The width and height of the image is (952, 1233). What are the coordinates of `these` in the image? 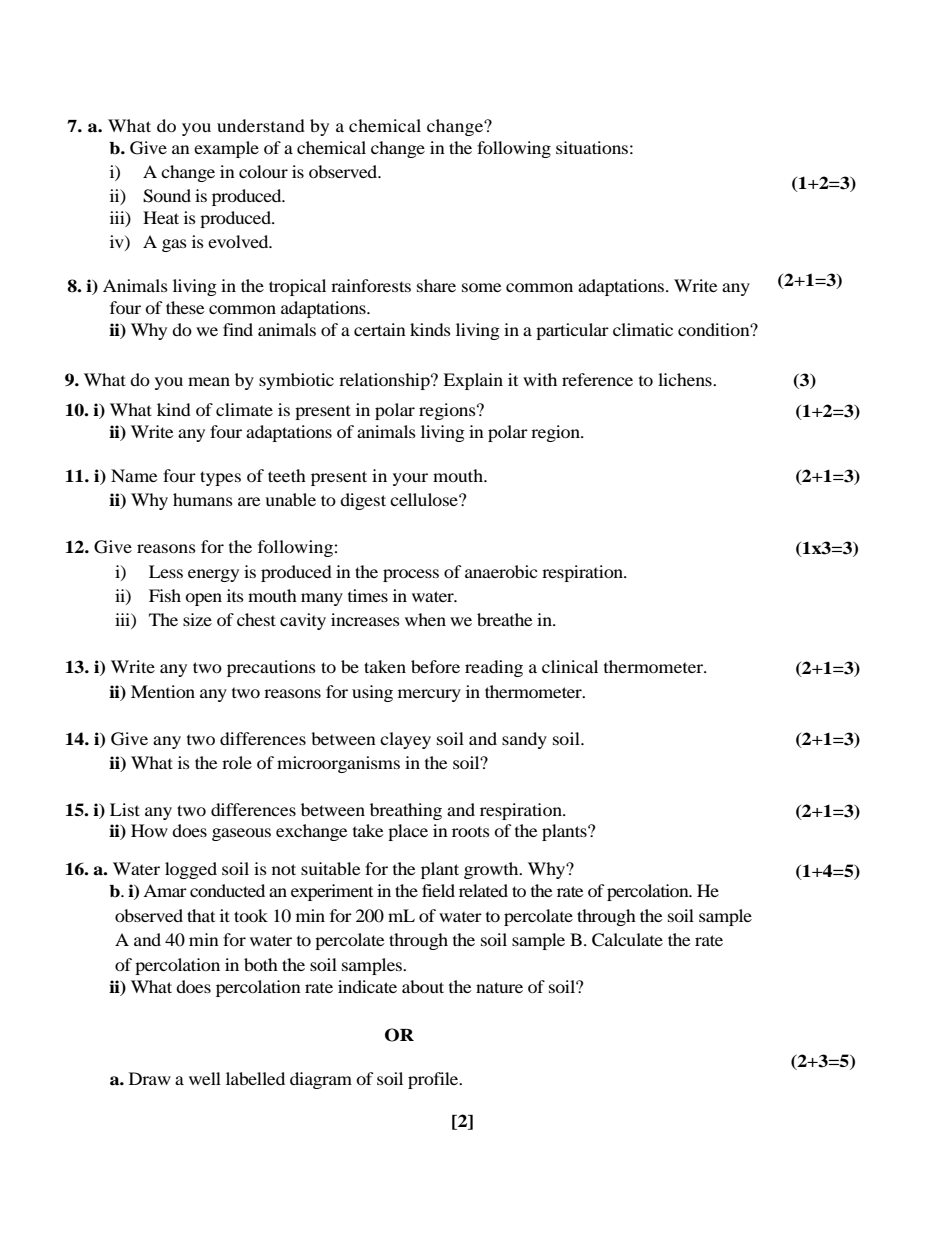 It's located at (185, 307).
